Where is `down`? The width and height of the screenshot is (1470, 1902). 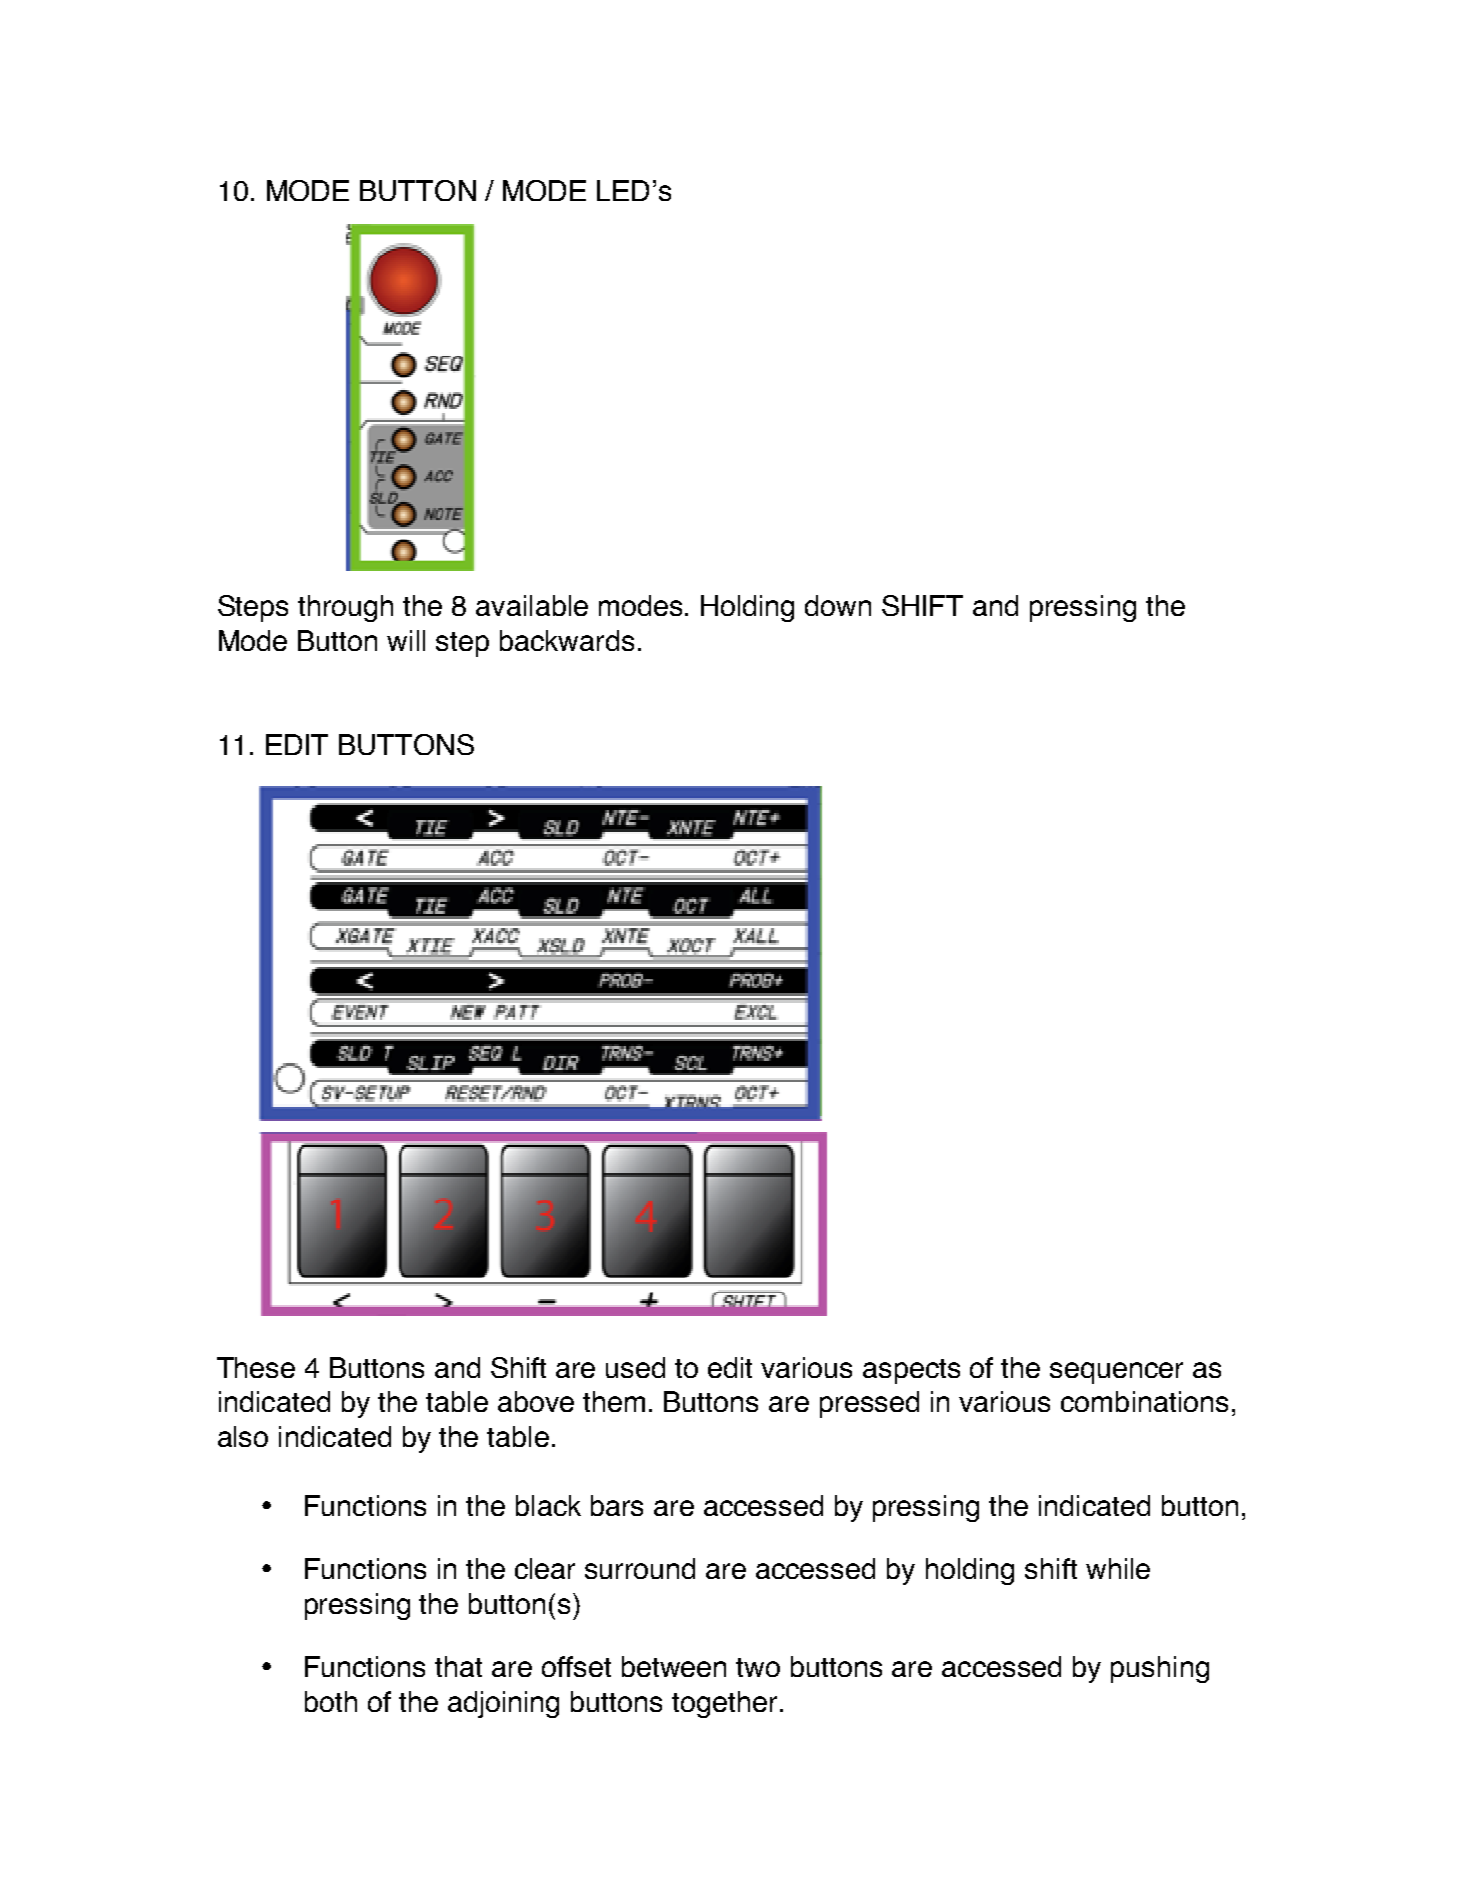
down is located at coordinates (838, 605).
